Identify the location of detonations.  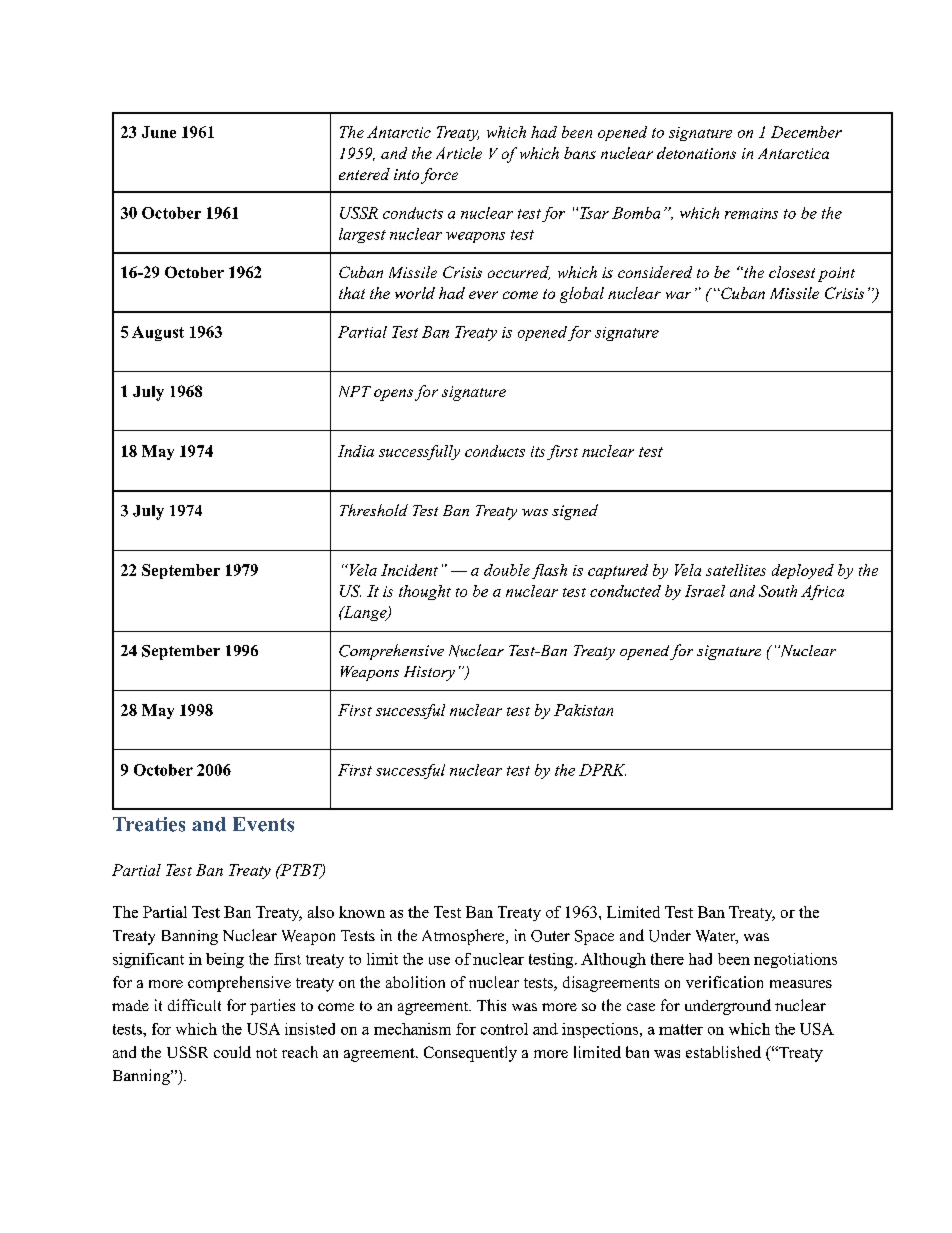
(696, 153).
